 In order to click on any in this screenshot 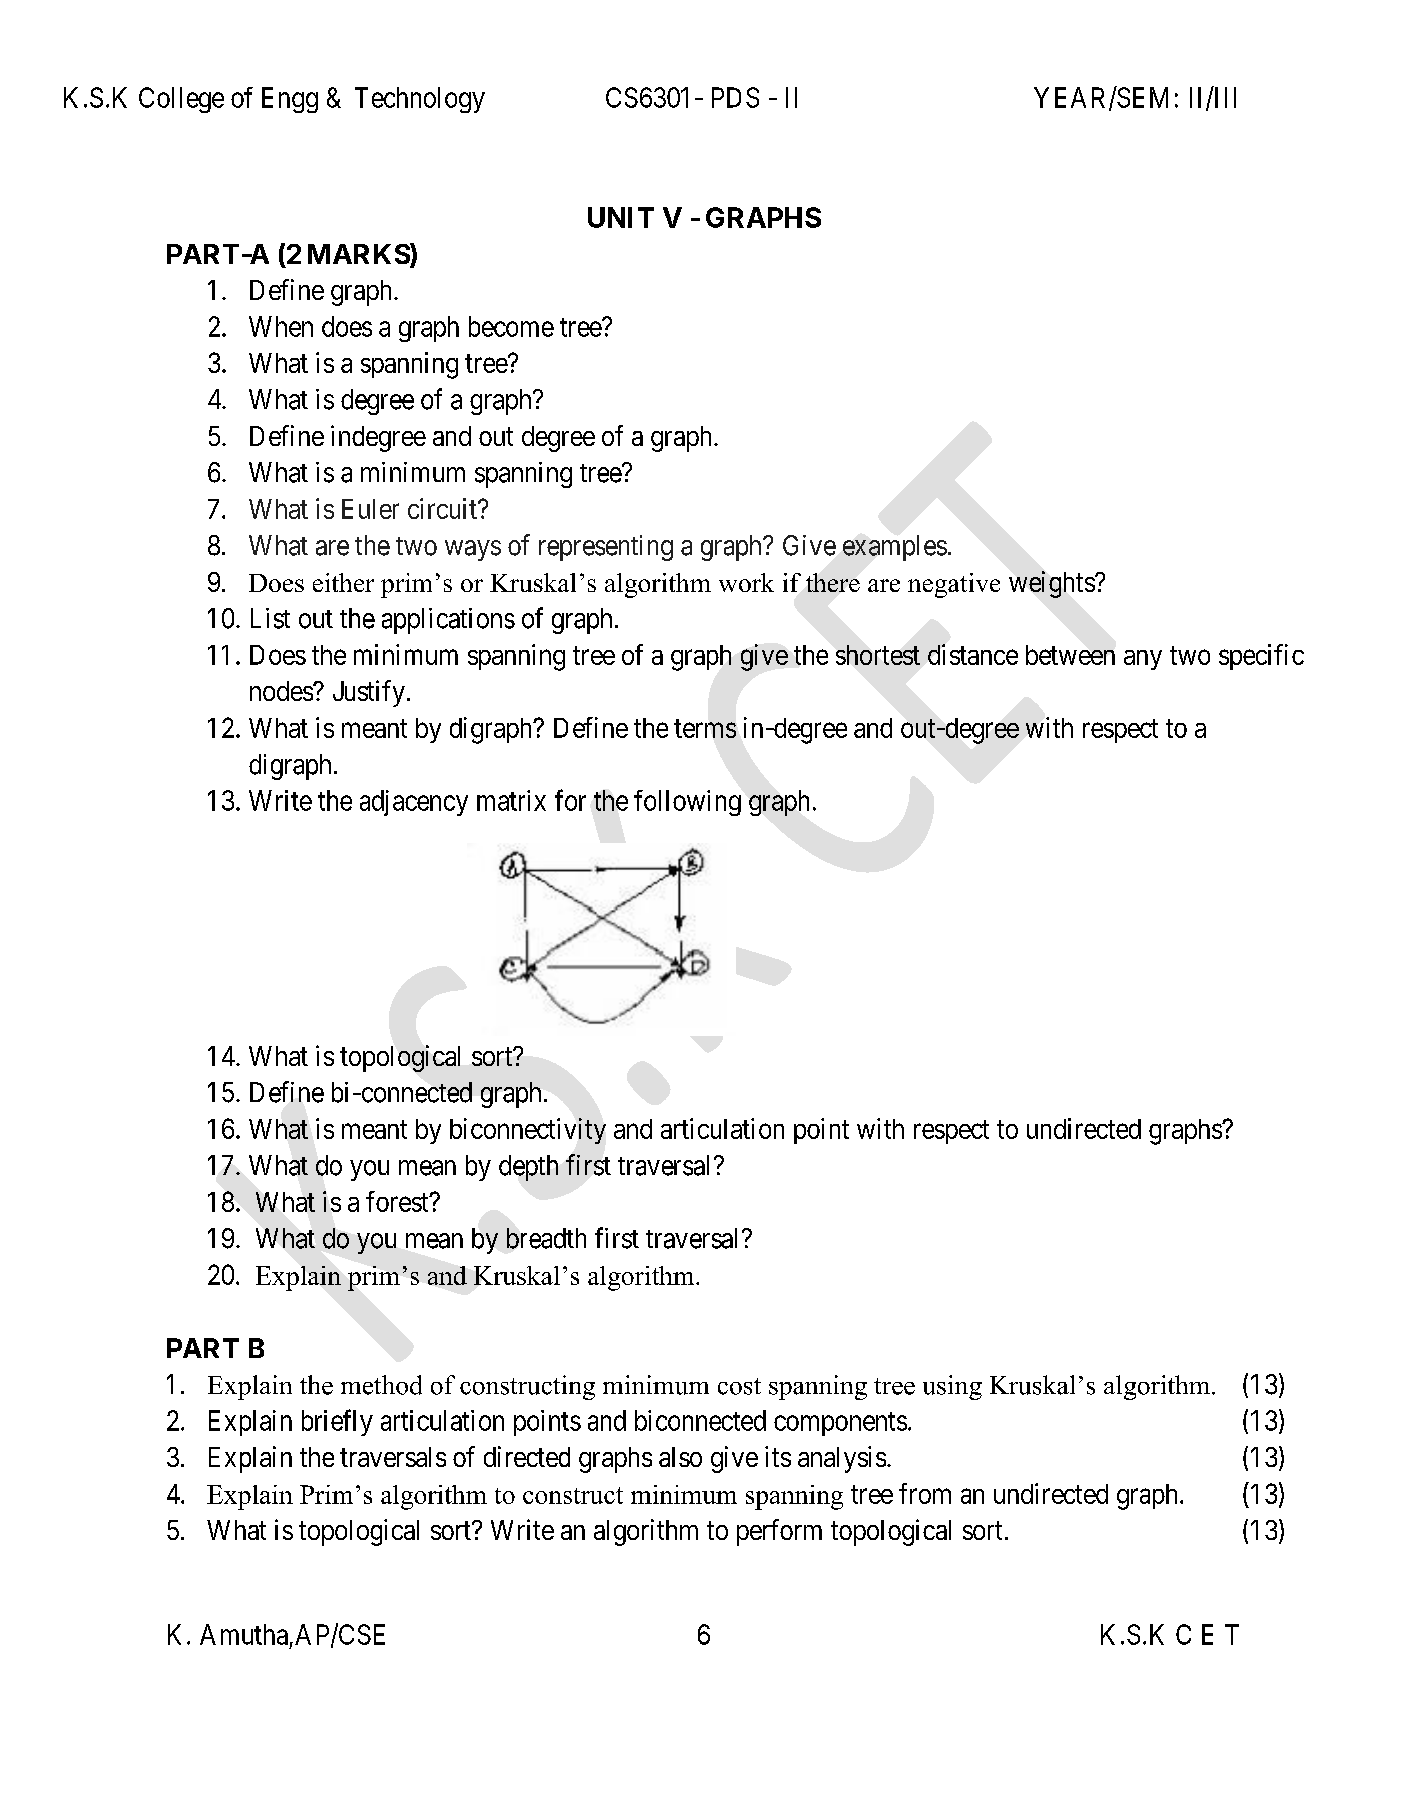, I will do `click(1143, 660)`.
